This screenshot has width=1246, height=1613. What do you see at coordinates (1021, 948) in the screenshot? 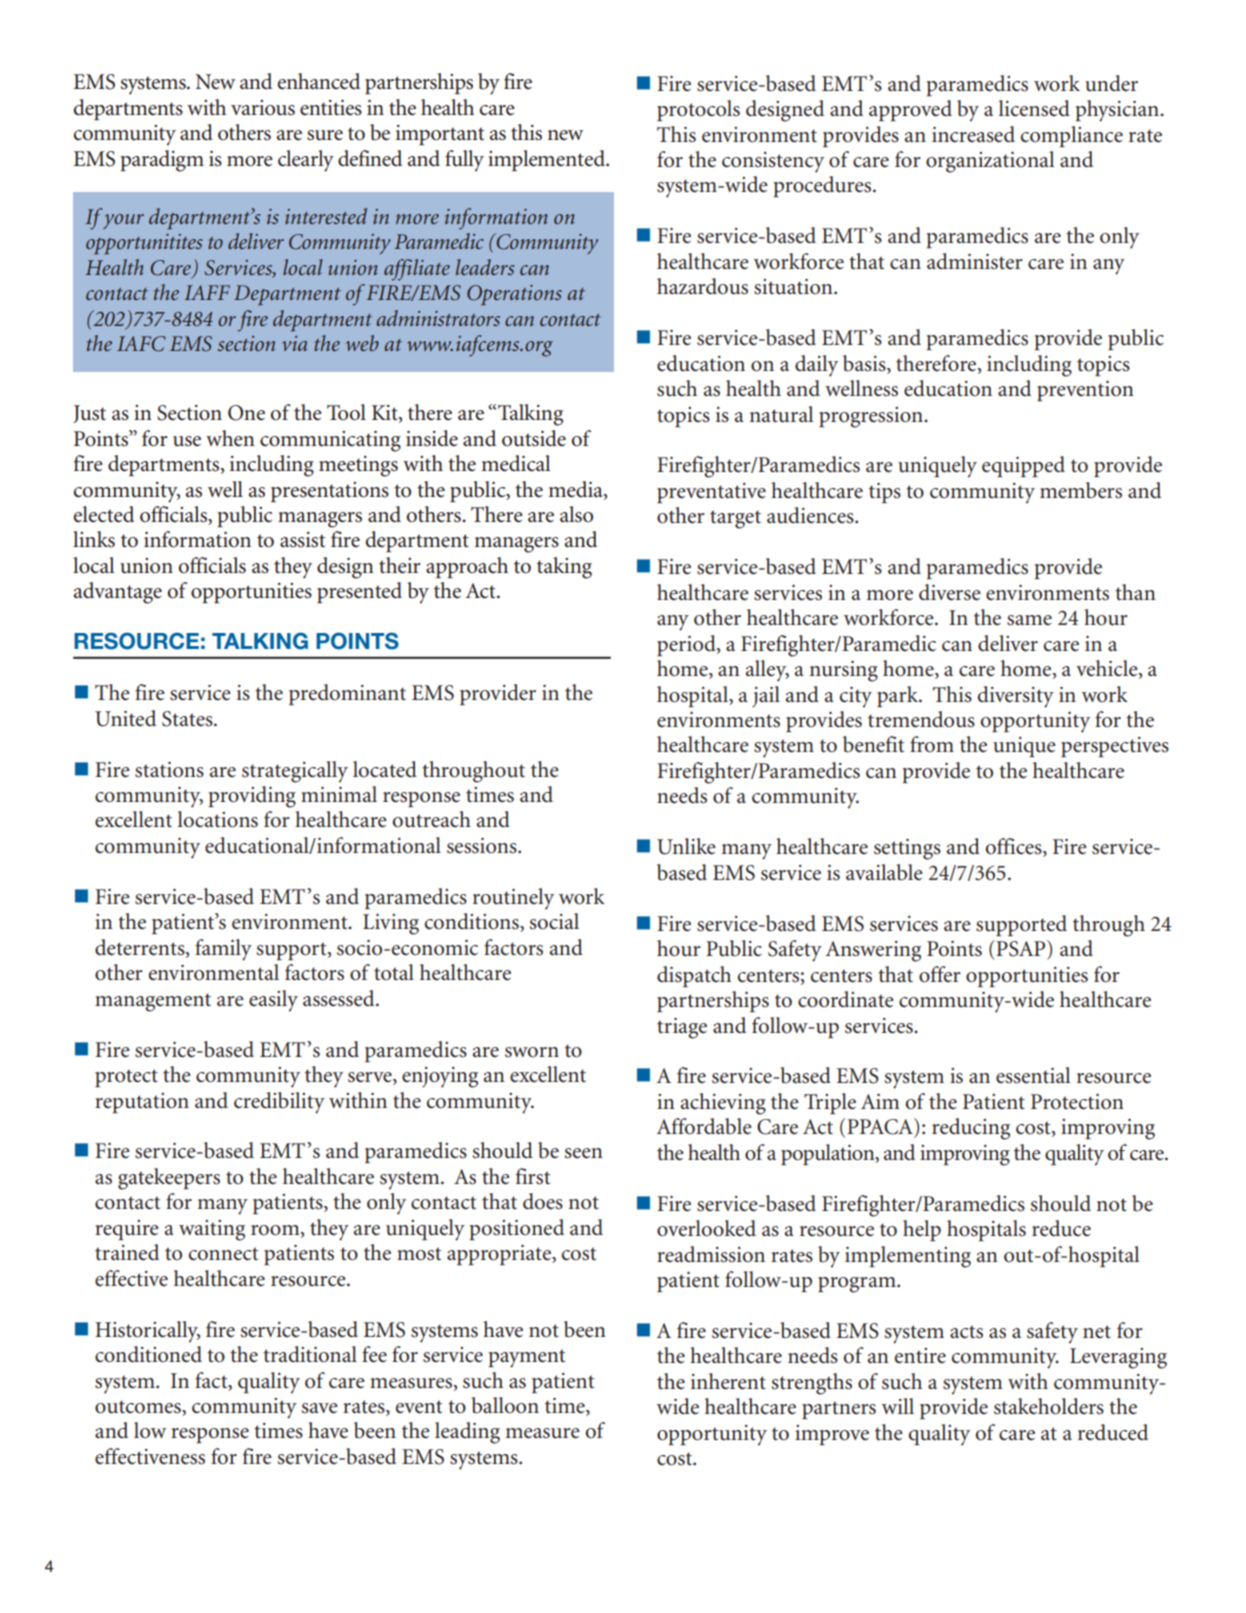
I see `PSAP` at bounding box center [1021, 948].
